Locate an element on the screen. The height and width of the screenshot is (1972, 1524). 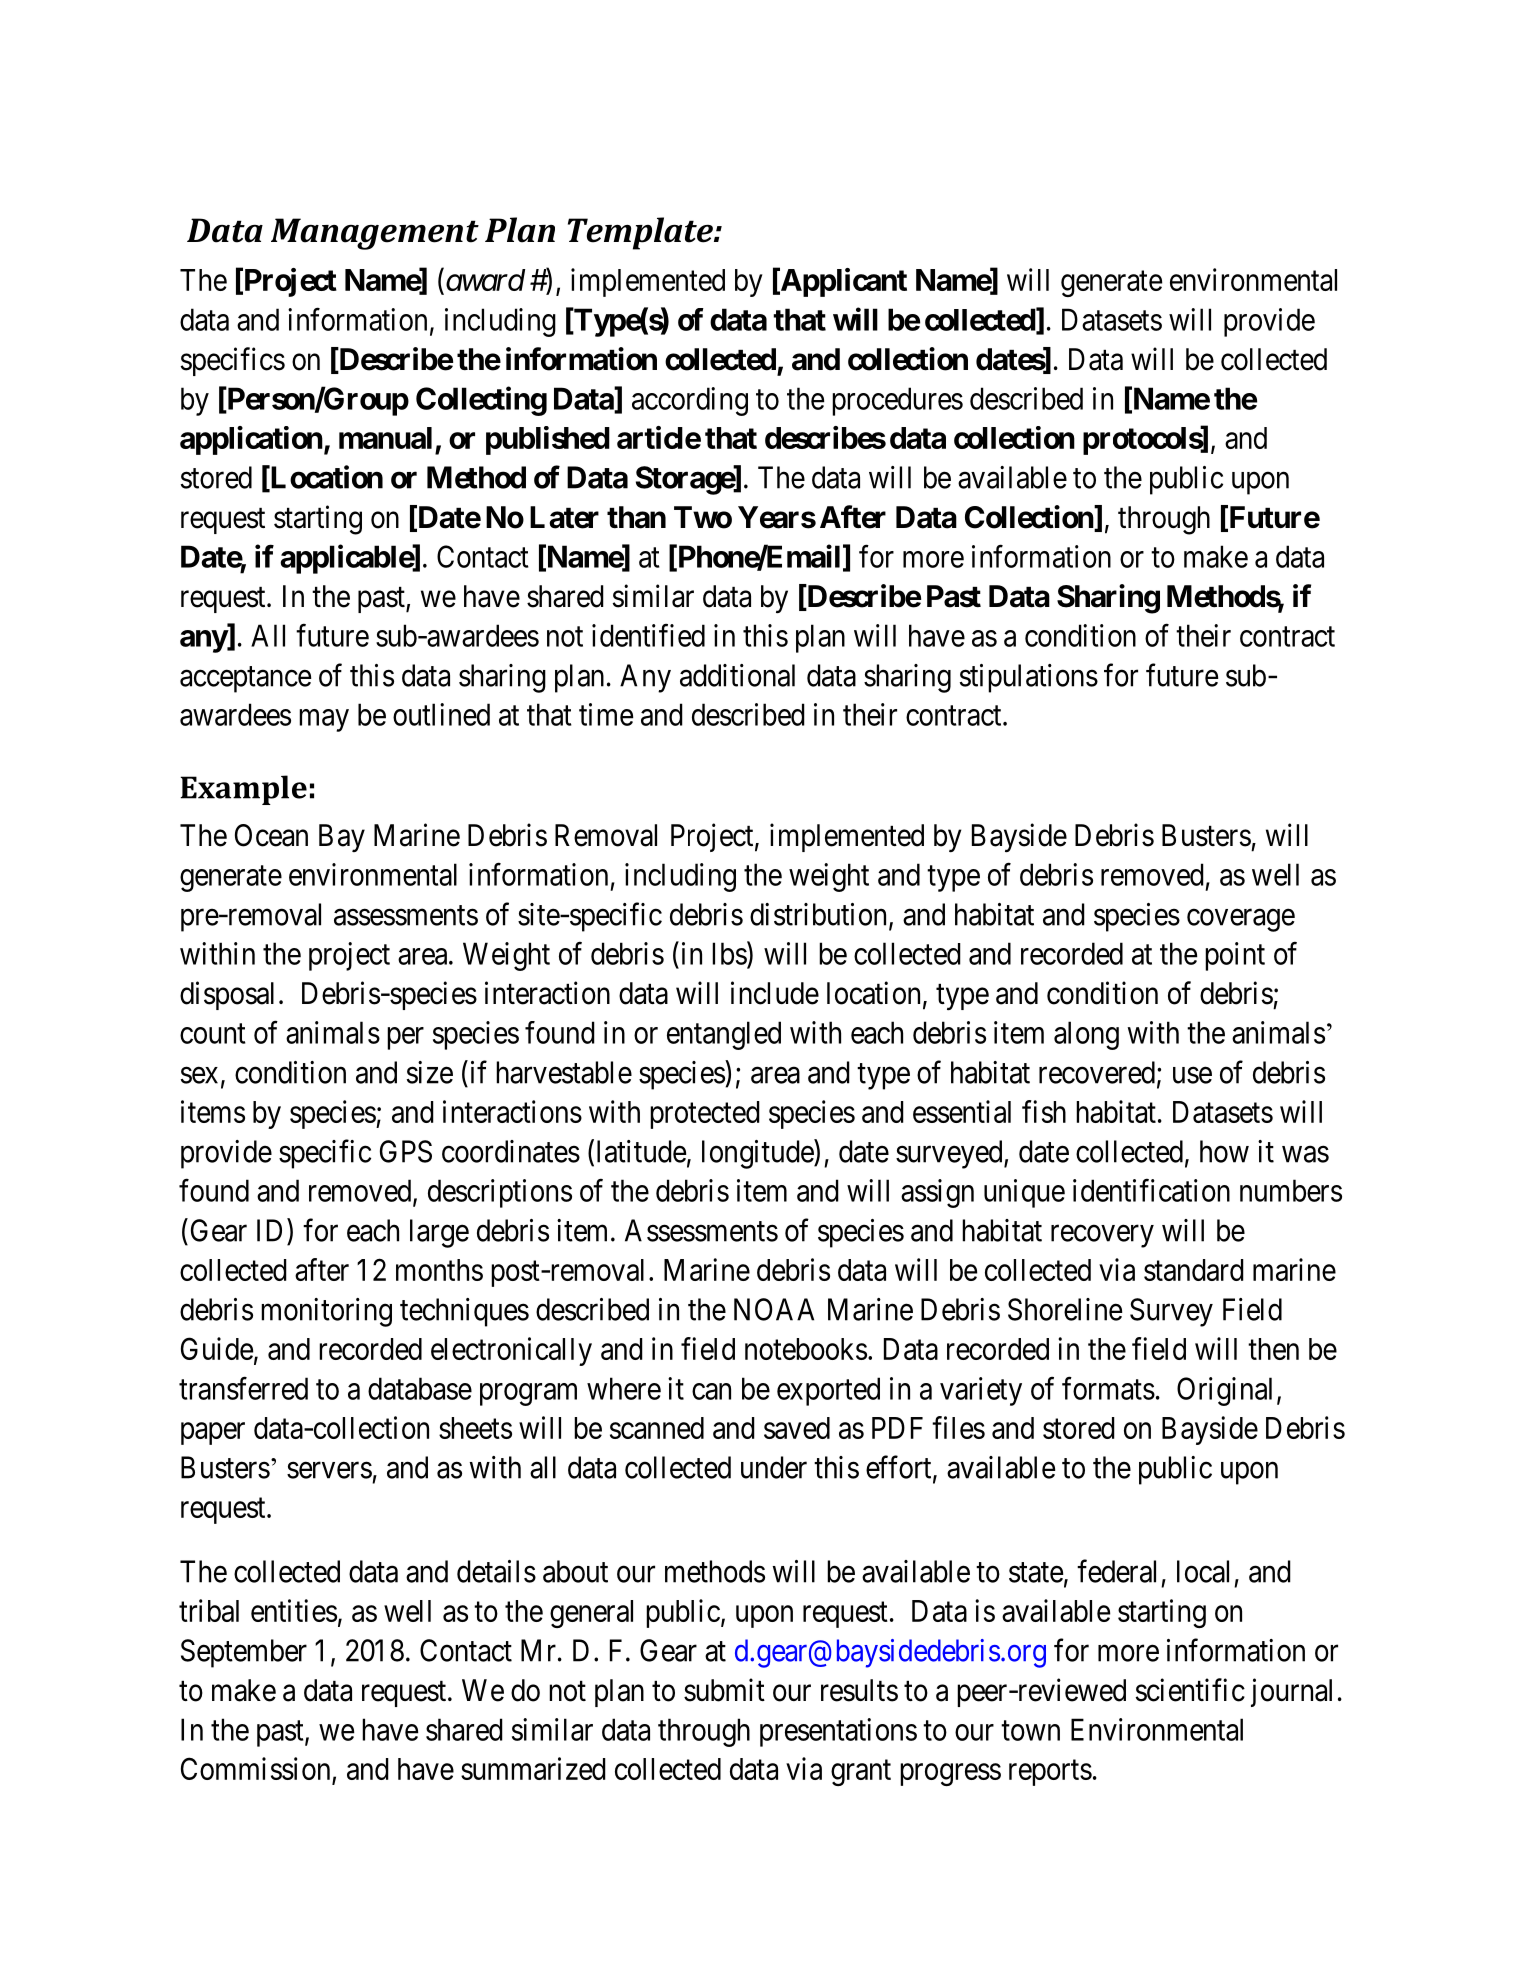
Commission is located at coordinates (257, 1770).
